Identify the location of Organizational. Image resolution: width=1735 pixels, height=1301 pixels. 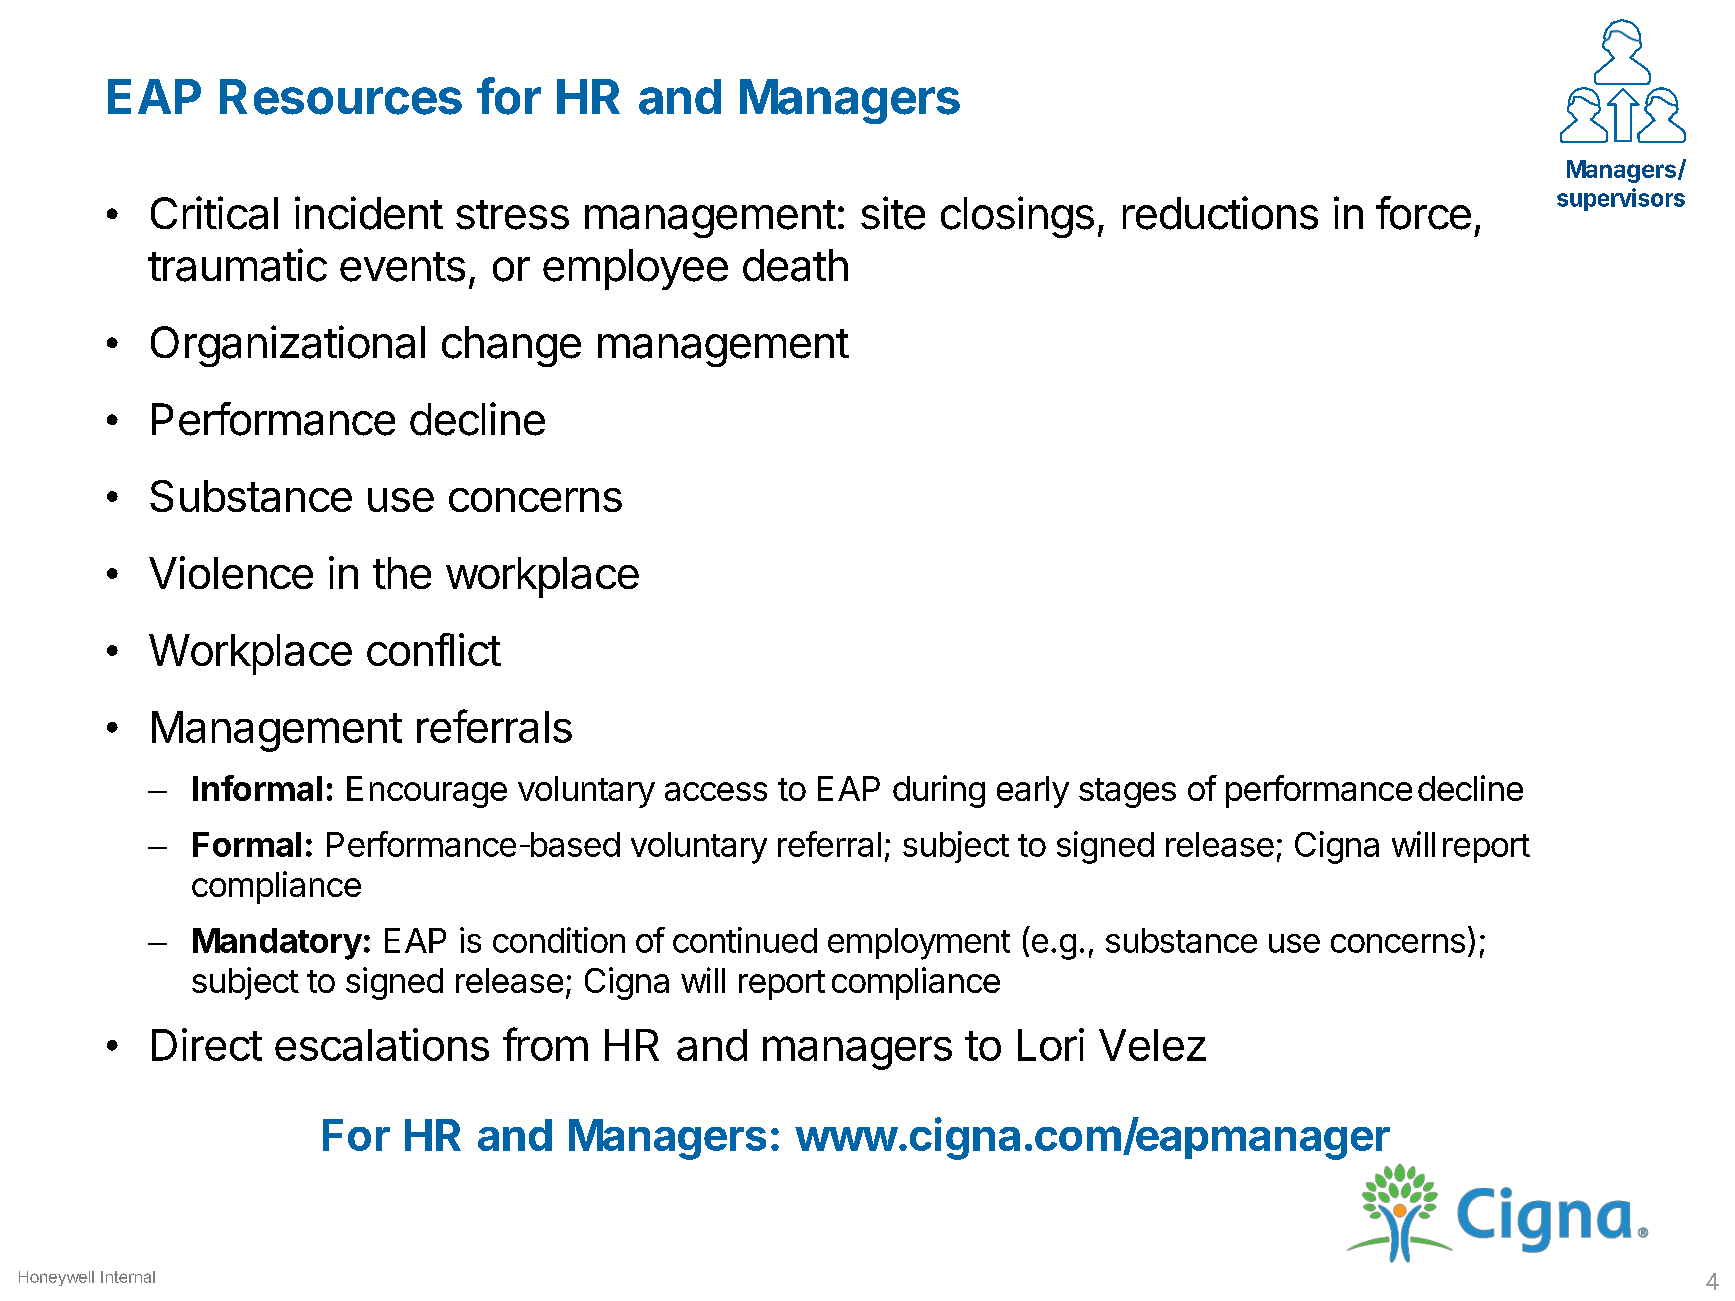
(288, 346).
